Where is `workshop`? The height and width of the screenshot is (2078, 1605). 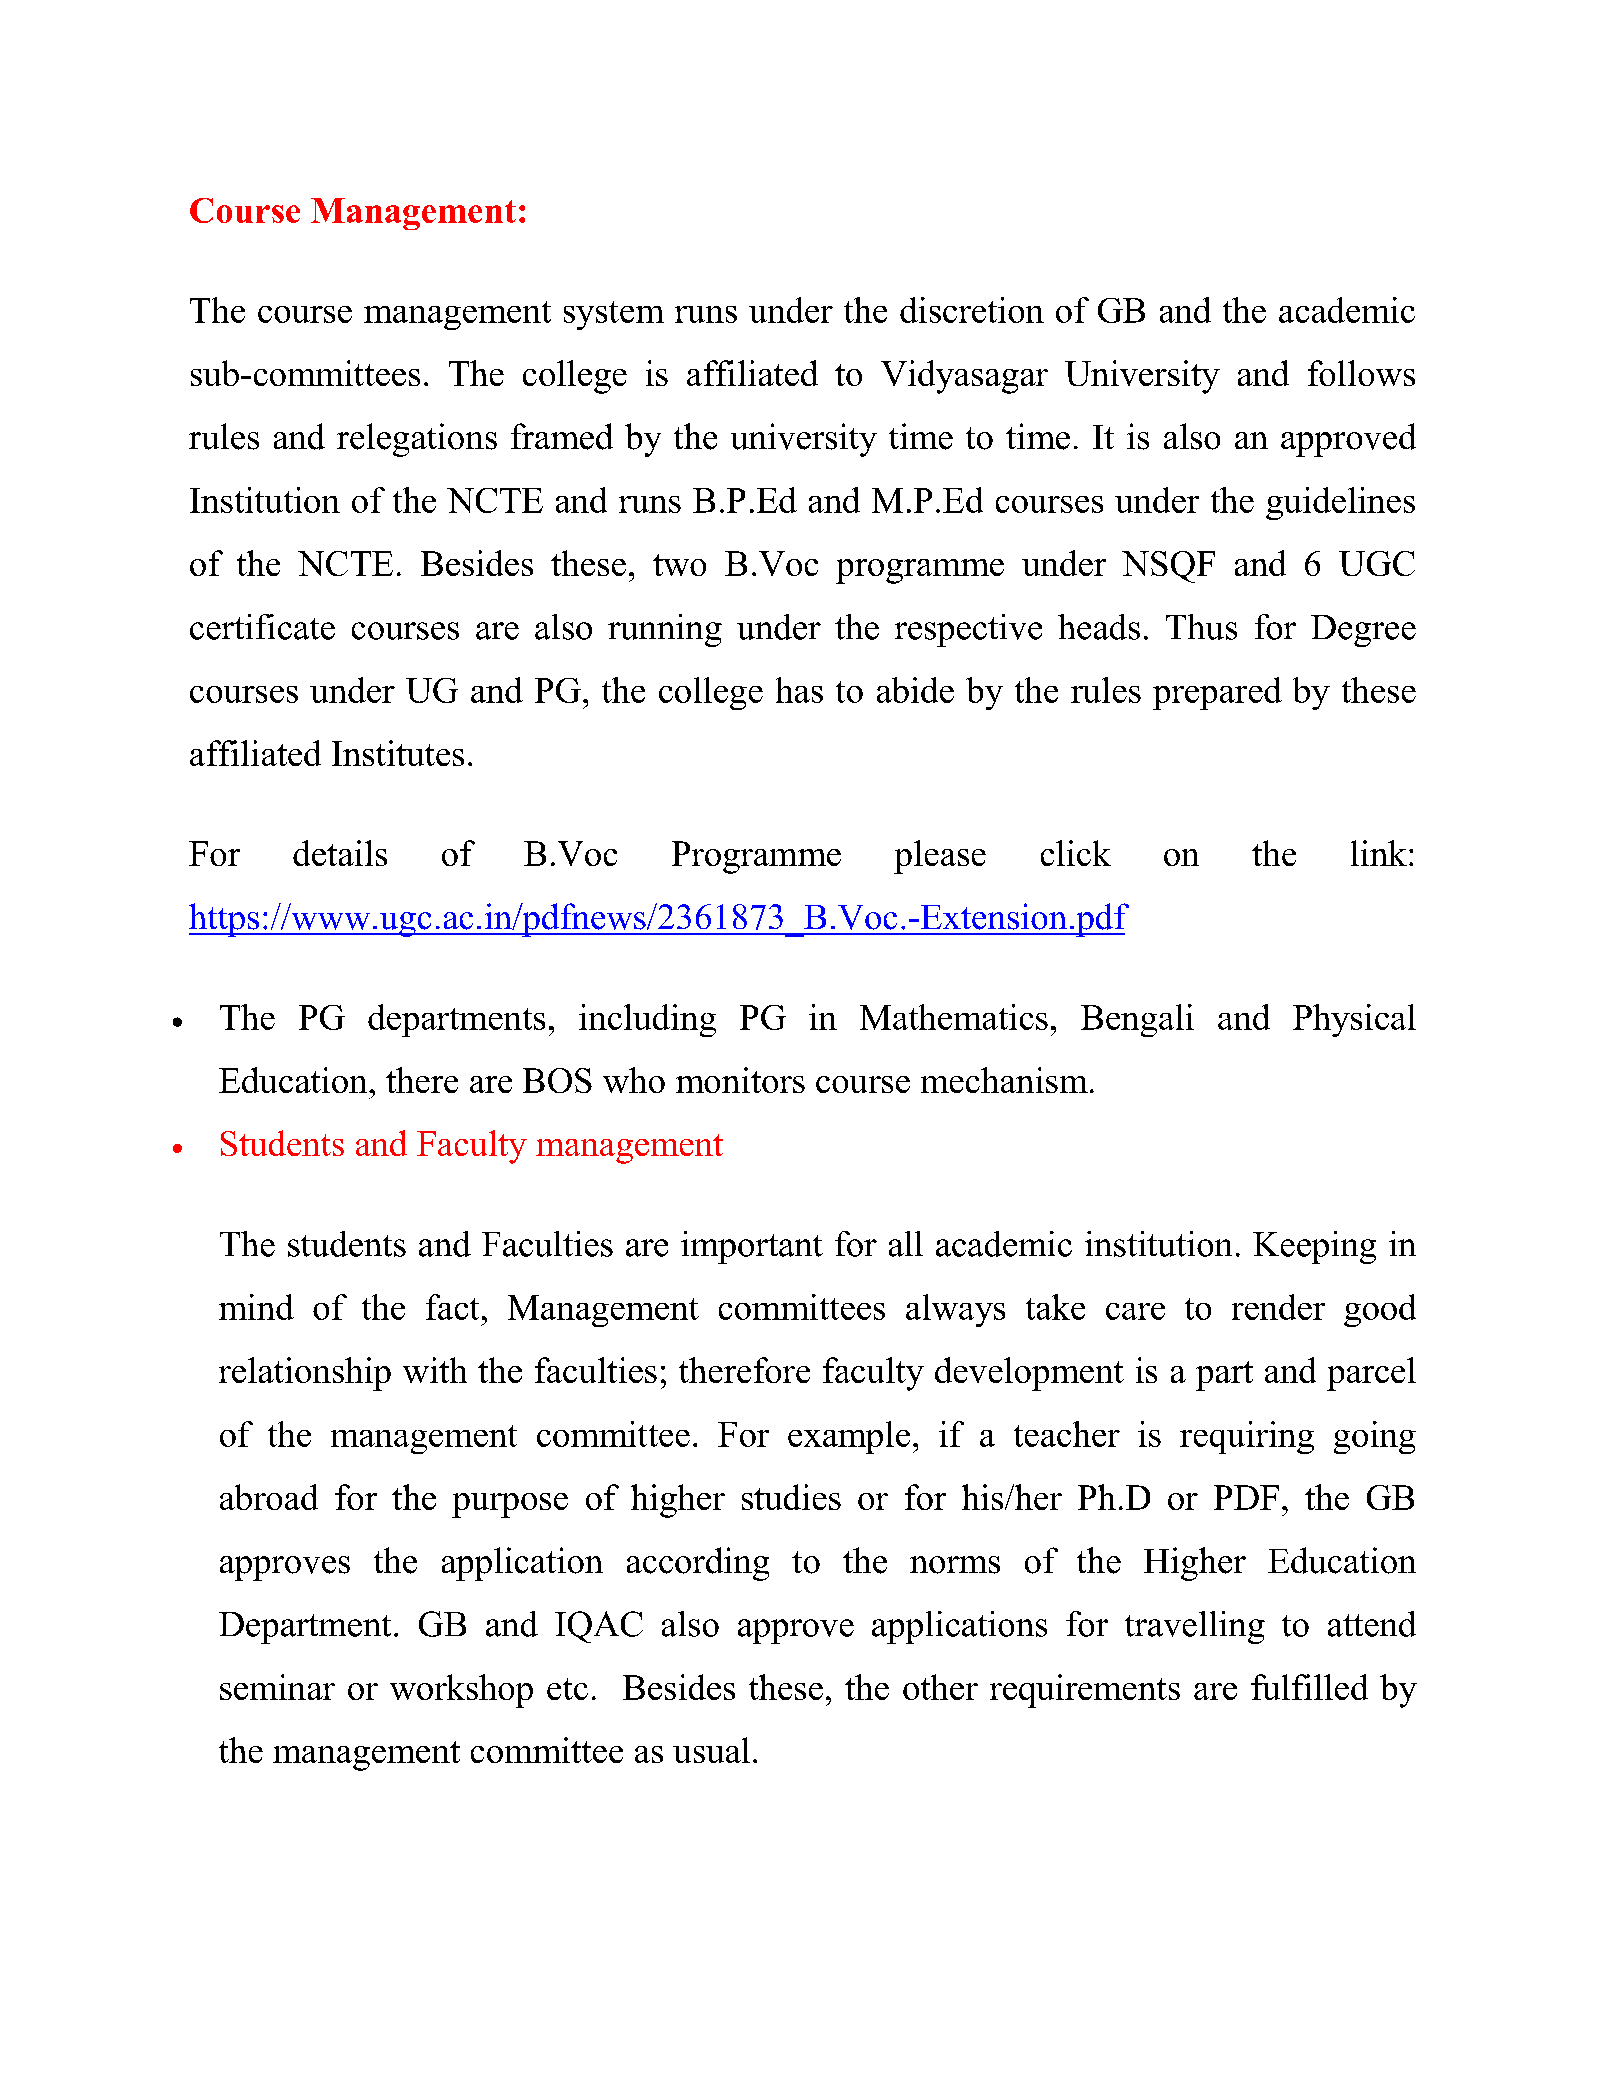
workshop is located at coordinates (461, 1691).
